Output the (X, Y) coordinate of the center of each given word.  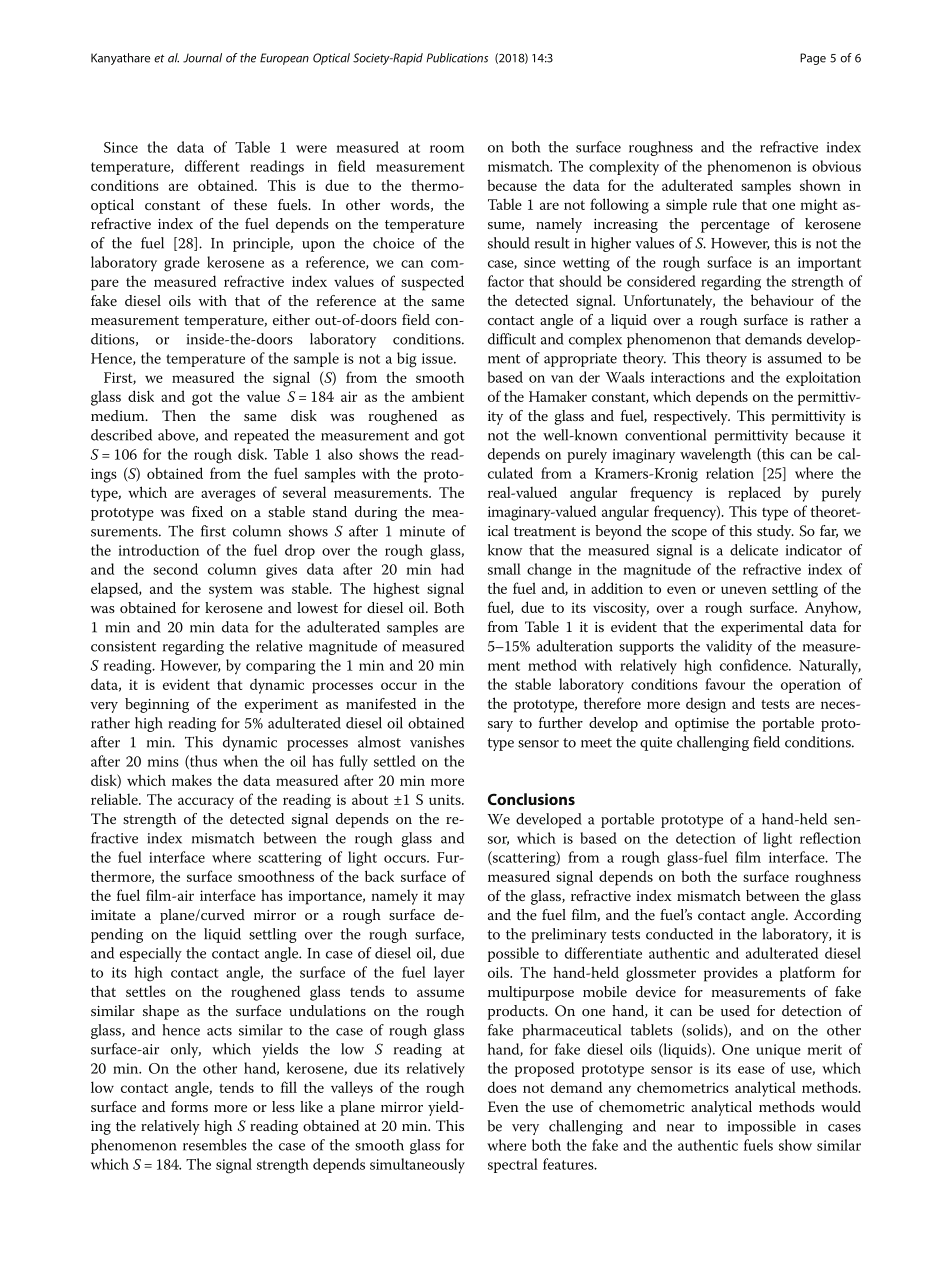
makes (192, 780)
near (681, 1128)
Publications (457, 58)
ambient (438, 396)
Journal (202, 58)
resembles (215, 1145)
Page (813, 59)
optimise (702, 725)
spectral (513, 1165)
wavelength (715, 455)
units (446, 799)
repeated (261, 436)
